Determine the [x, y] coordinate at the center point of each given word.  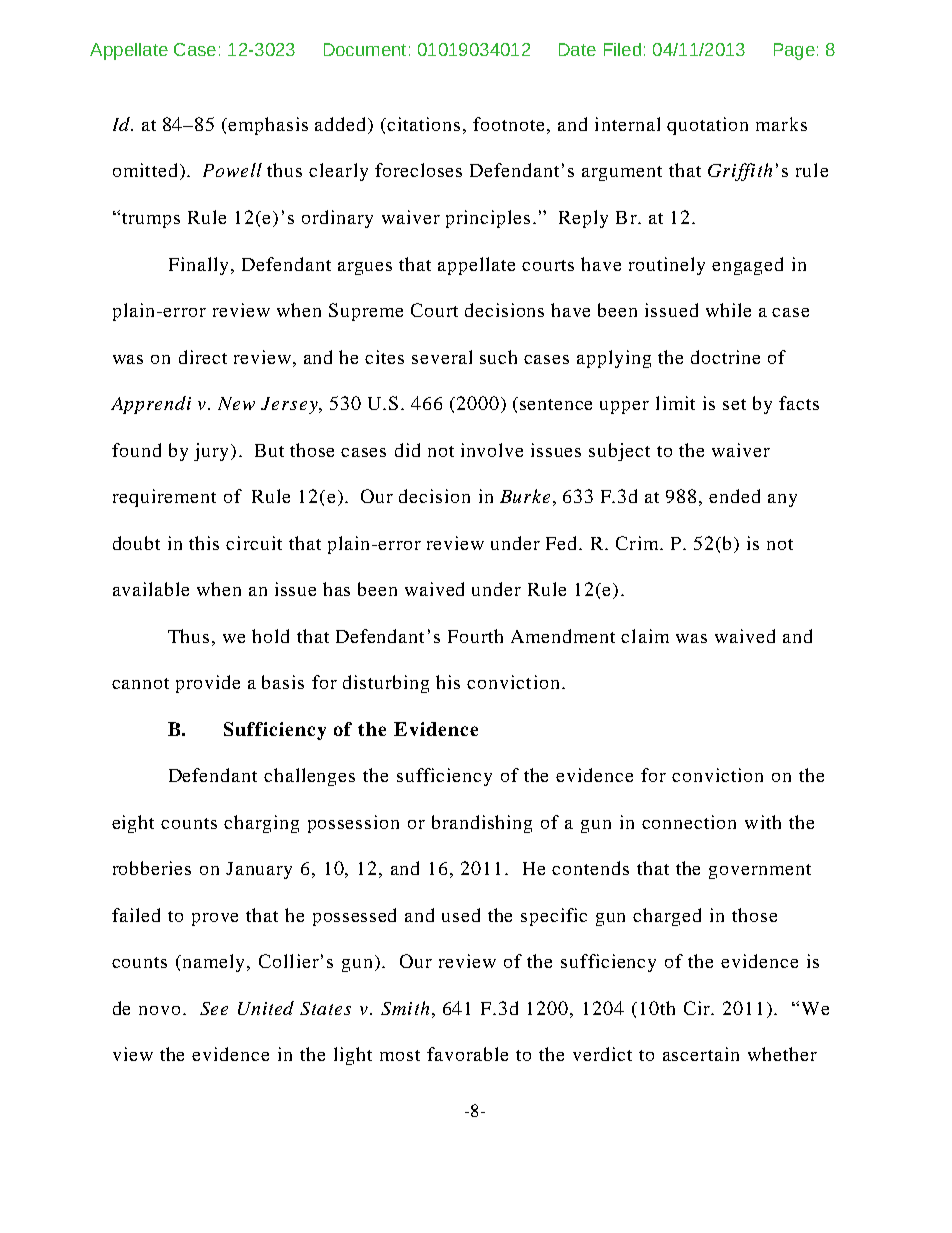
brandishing [482, 824]
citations [423, 124]
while [728, 310]
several [442, 357]
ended [734, 496]
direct [203, 357]
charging [261, 824]
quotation [707, 126]
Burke [525, 496]
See [214, 1008]
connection [689, 822]
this [204, 543]
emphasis [268, 126]
